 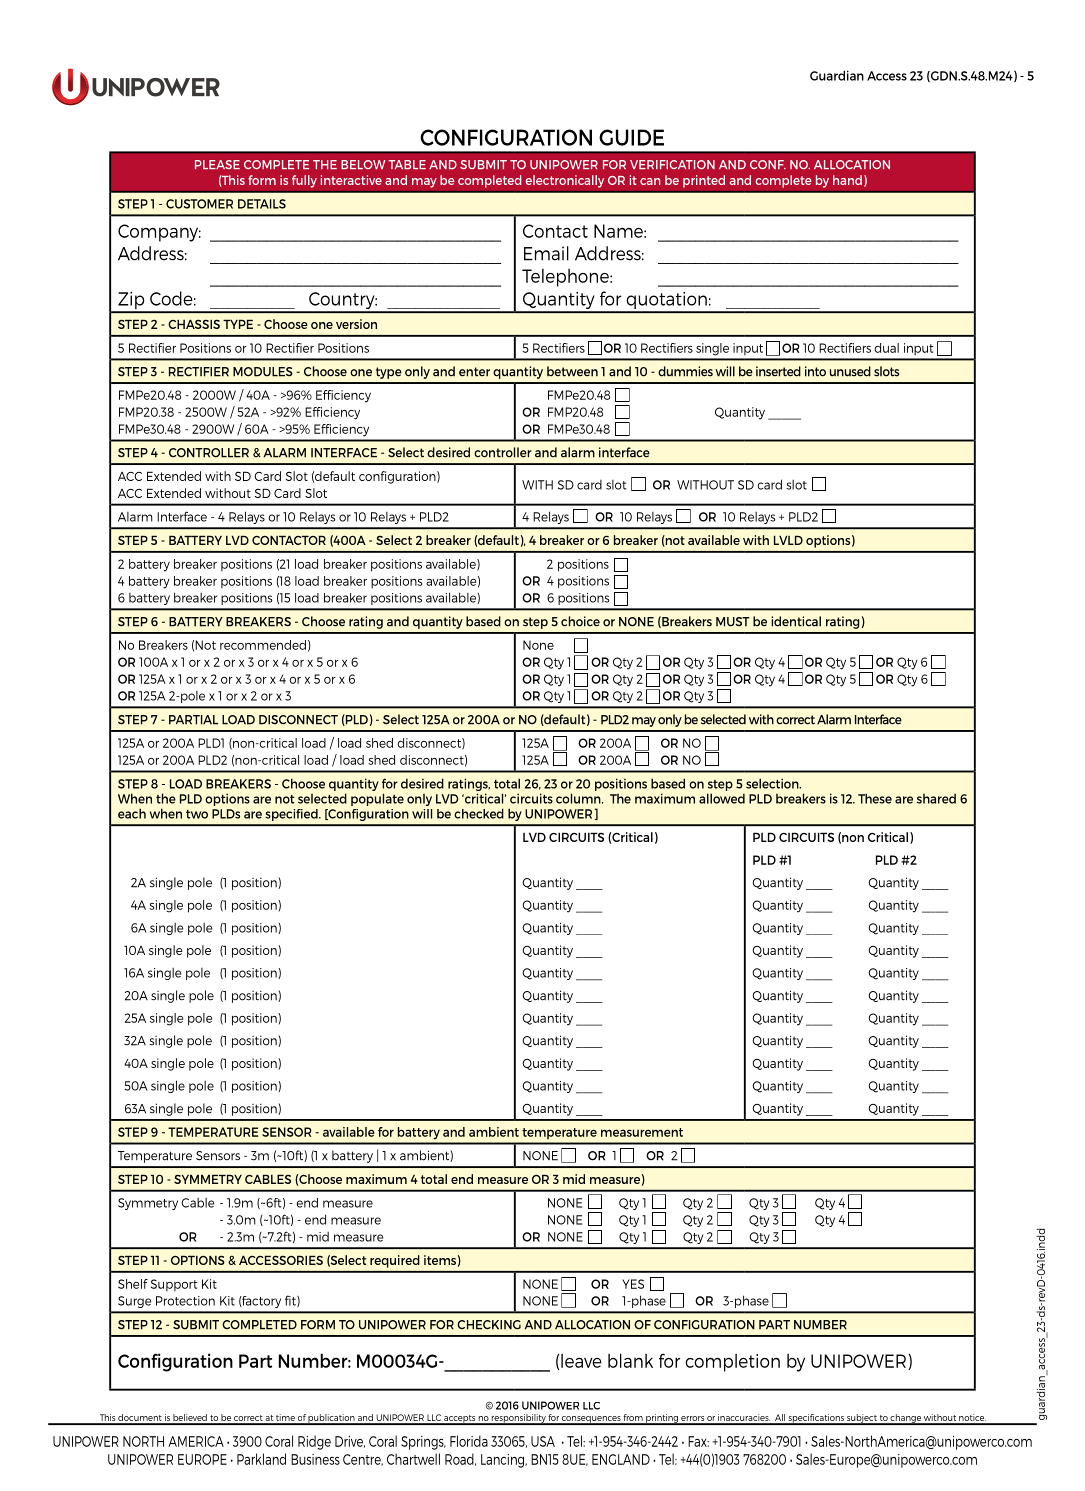 What do you see at coordinates (579, 798) in the page?
I see `column` at bounding box center [579, 798].
